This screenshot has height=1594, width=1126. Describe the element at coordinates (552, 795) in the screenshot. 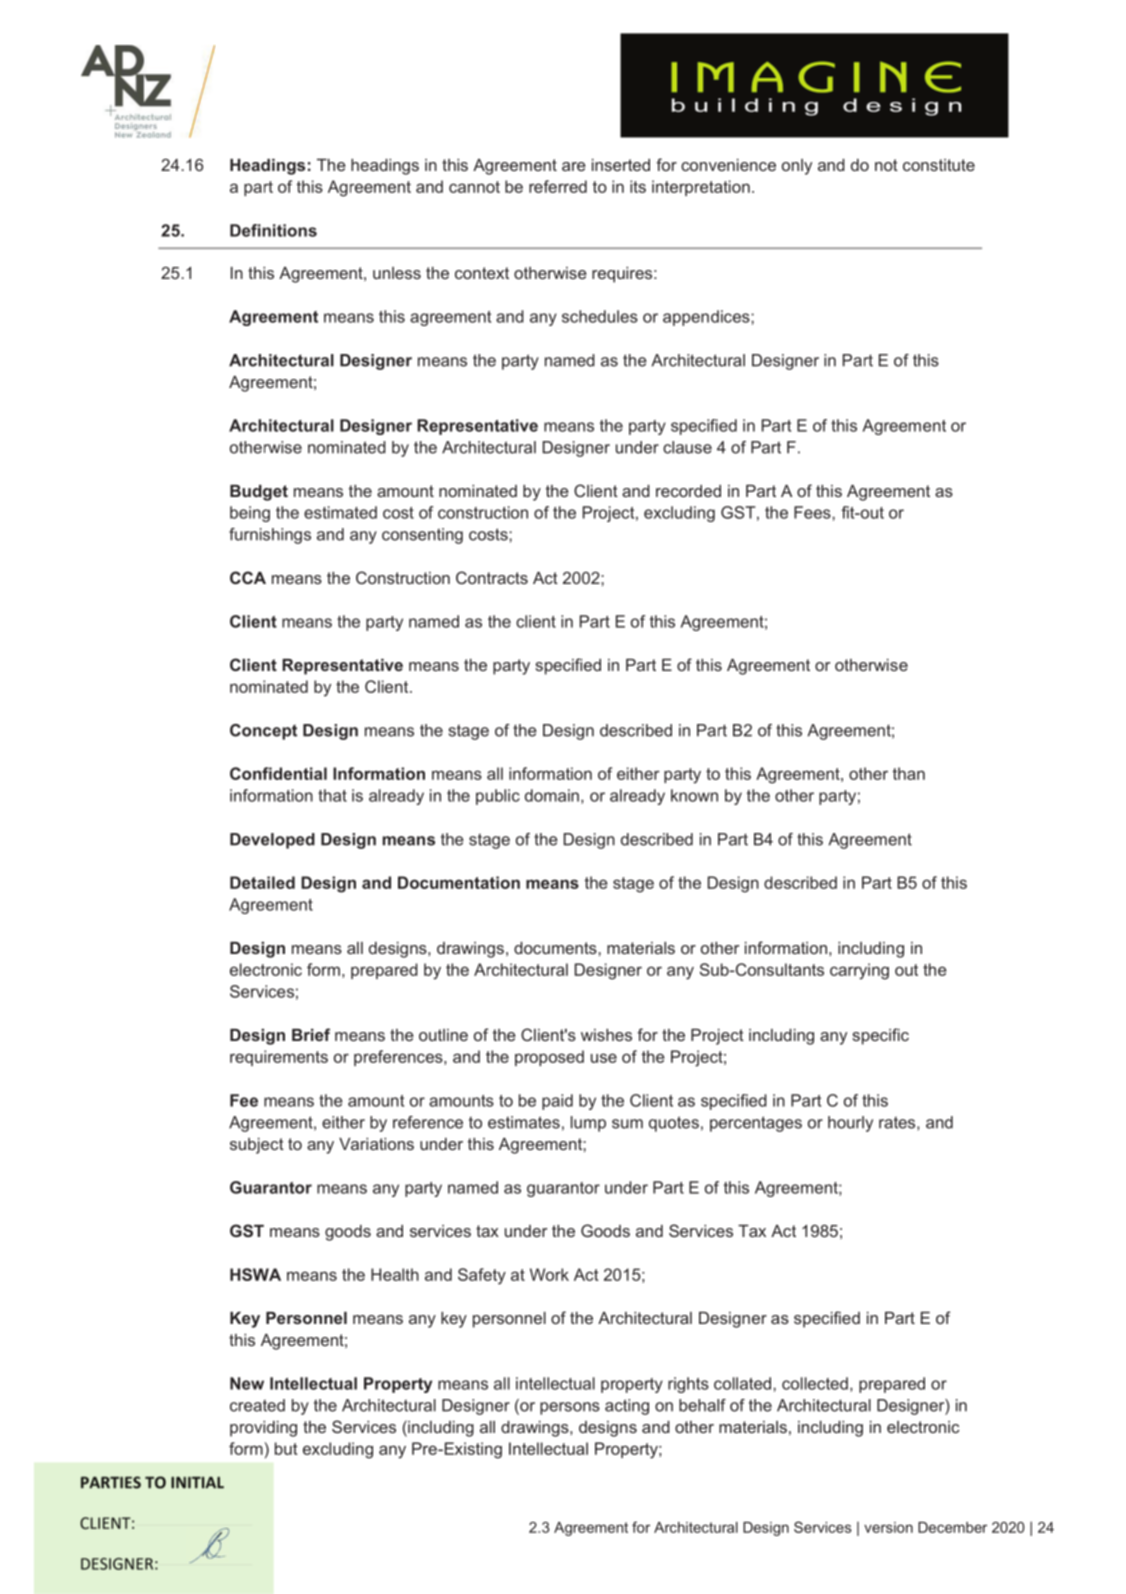

I see `domain` at that location.
